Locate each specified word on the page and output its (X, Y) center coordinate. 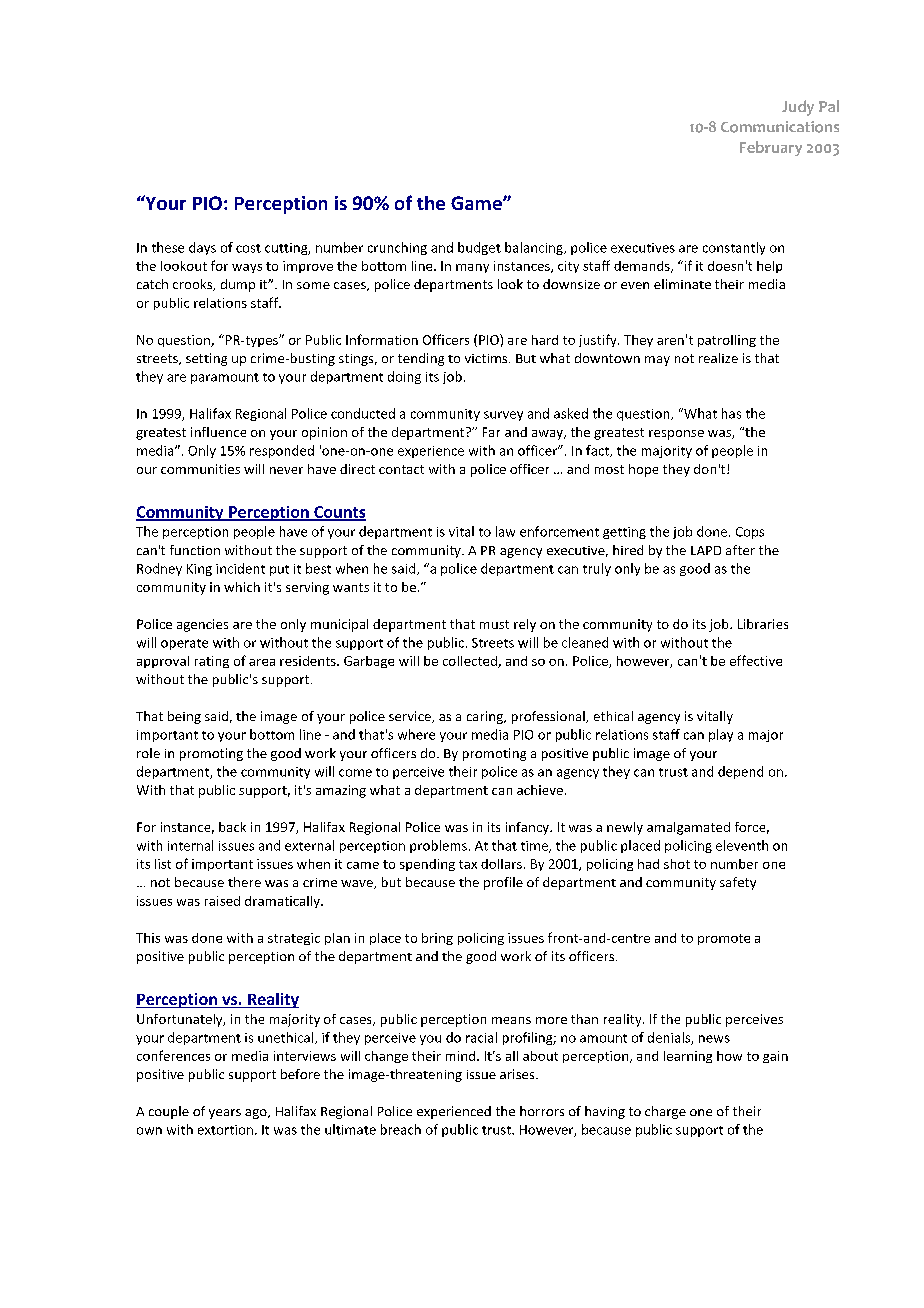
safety (738, 883)
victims (487, 358)
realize (718, 358)
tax (468, 864)
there (244, 882)
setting (206, 359)
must (494, 624)
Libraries (763, 624)
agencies (202, 625)
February (771, 148)
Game (477, 203)
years (225, 1114)
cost (248, 248)
